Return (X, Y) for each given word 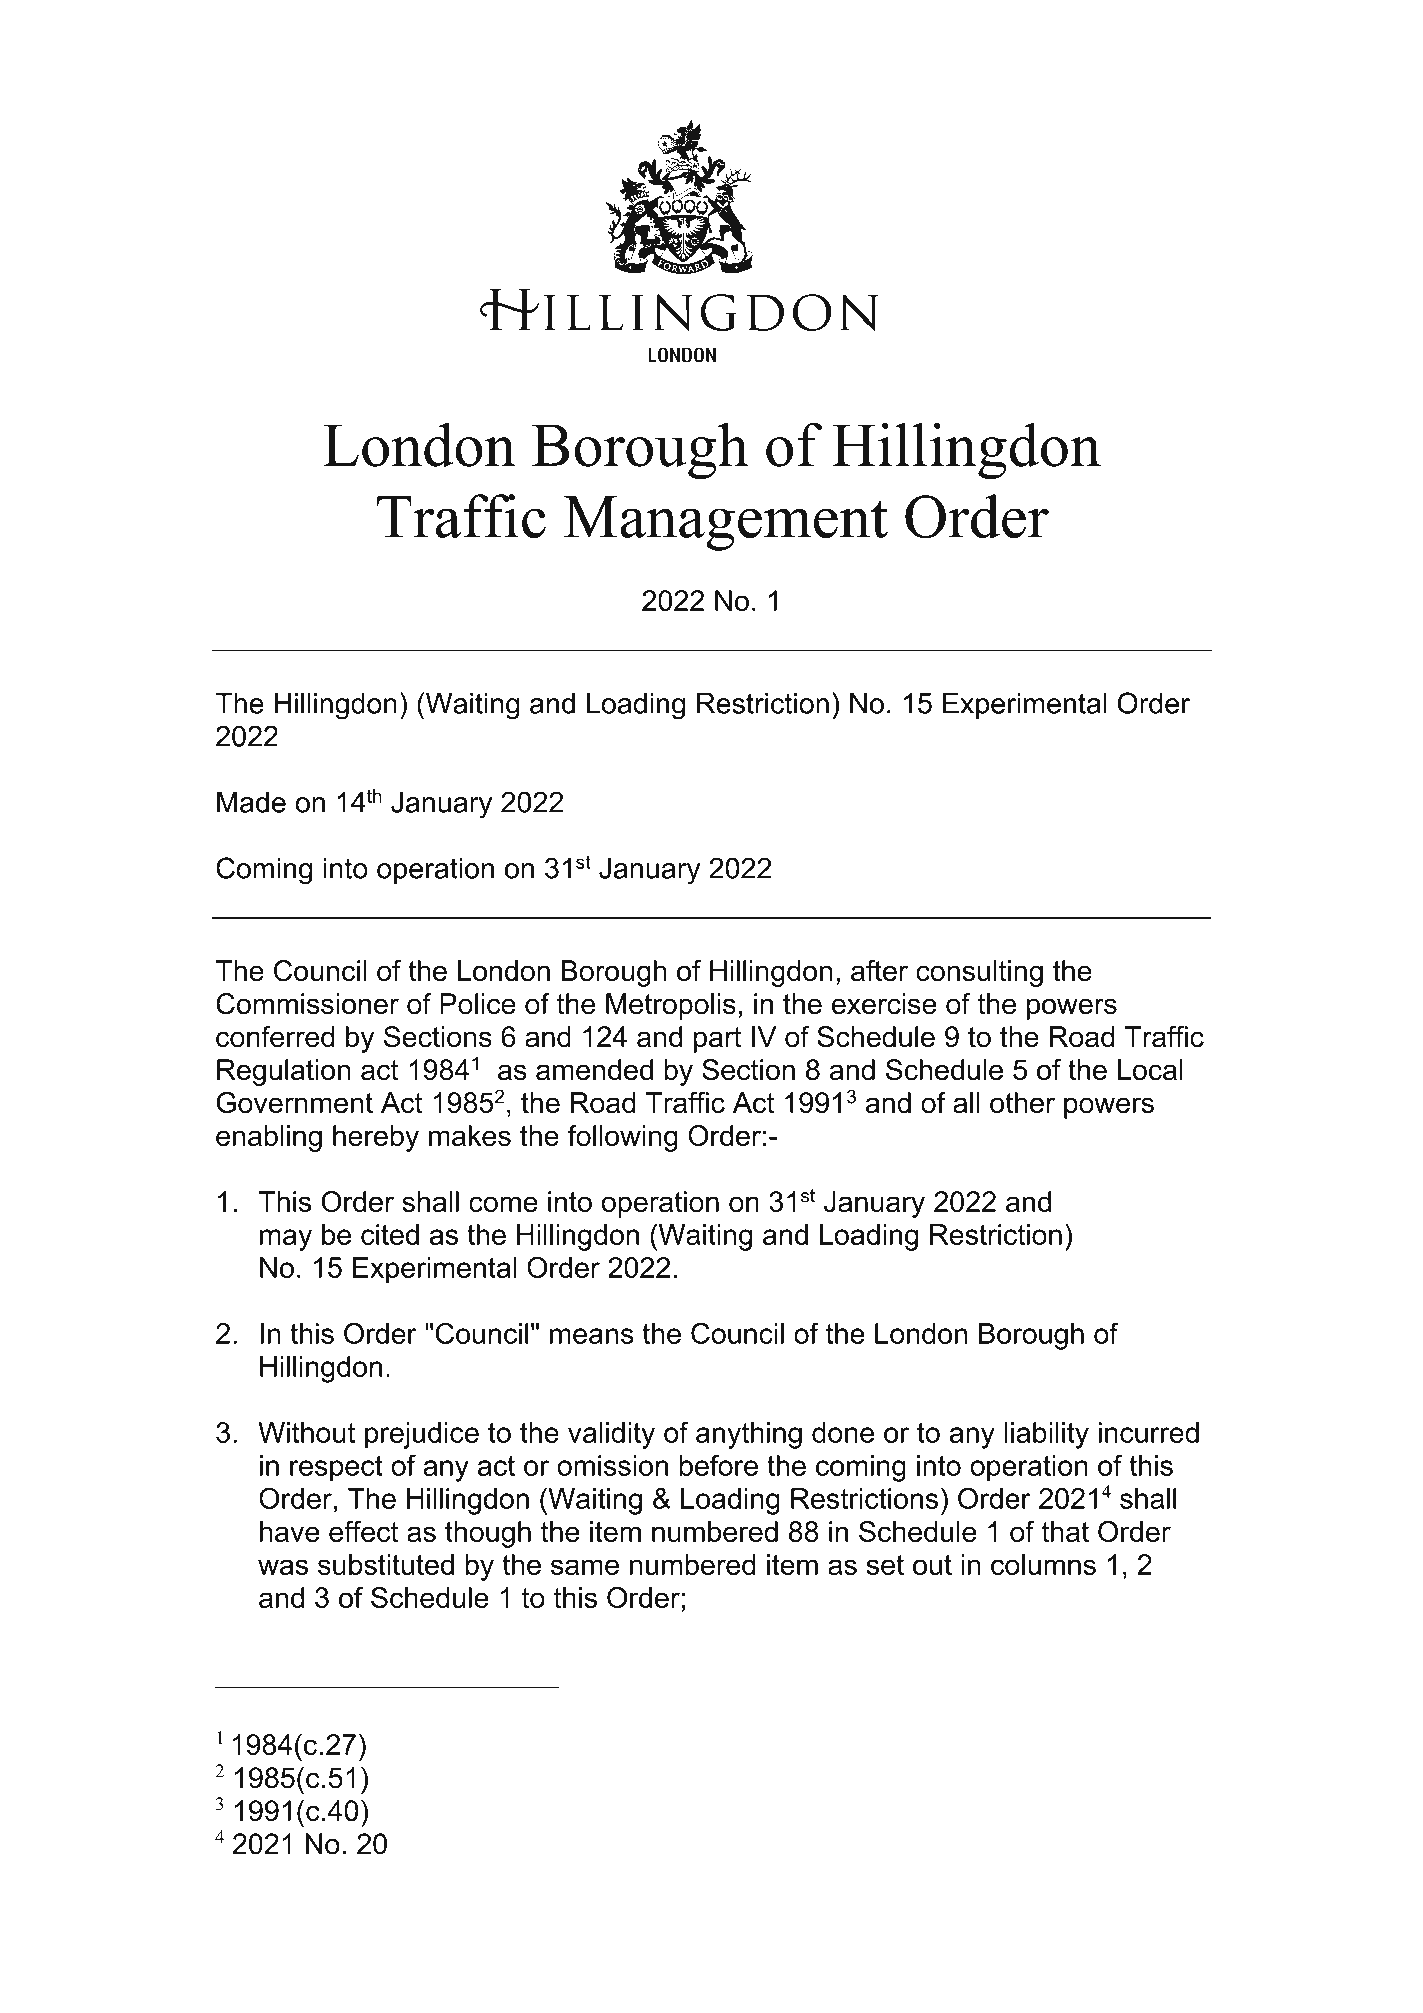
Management (726, 523)
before (719, 1465)
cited (390, 1234)
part (717, 1040)
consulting (979, 973)
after (879, 971)
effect (363, 1531)
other (1022, 1102)
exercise (884, 1004)
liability (1047, 1435)
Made (251, 802)
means (592, 1336)
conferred (275, 1037)
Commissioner (307, 1004)
